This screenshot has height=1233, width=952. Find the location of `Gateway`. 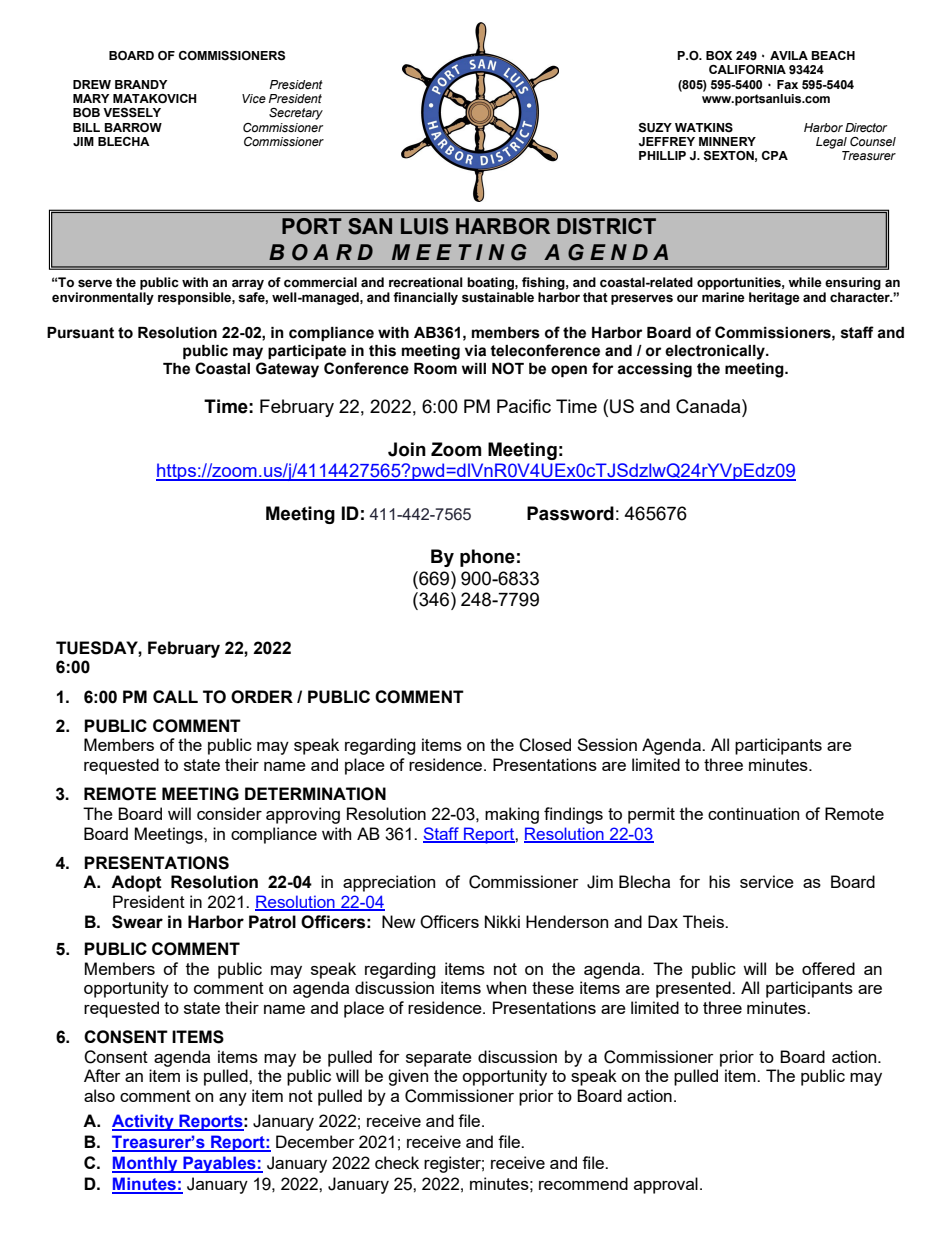

Gateway is located at coordinates (287, 370).
